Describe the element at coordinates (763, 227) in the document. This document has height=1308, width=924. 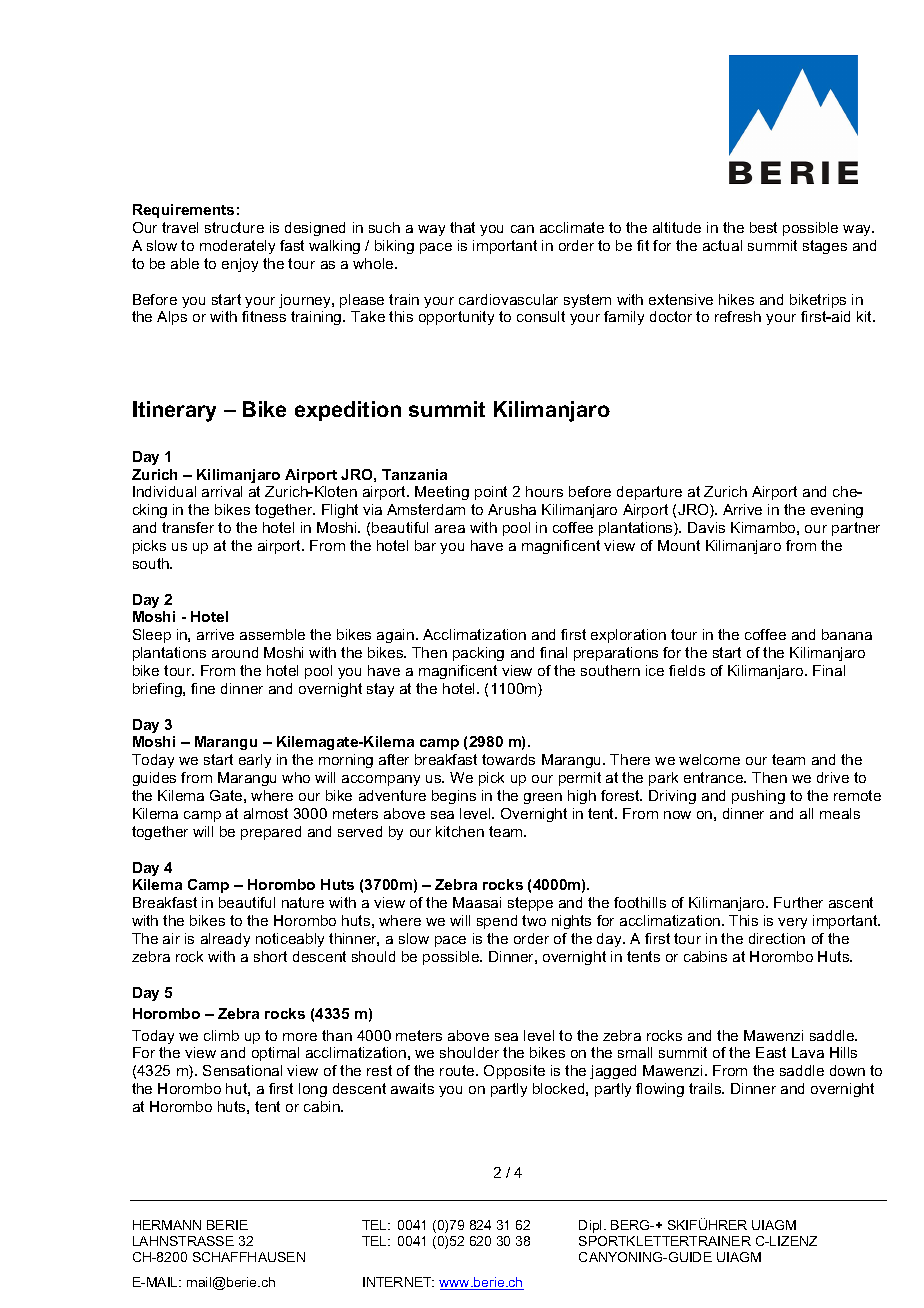
I see `best` at that location.
